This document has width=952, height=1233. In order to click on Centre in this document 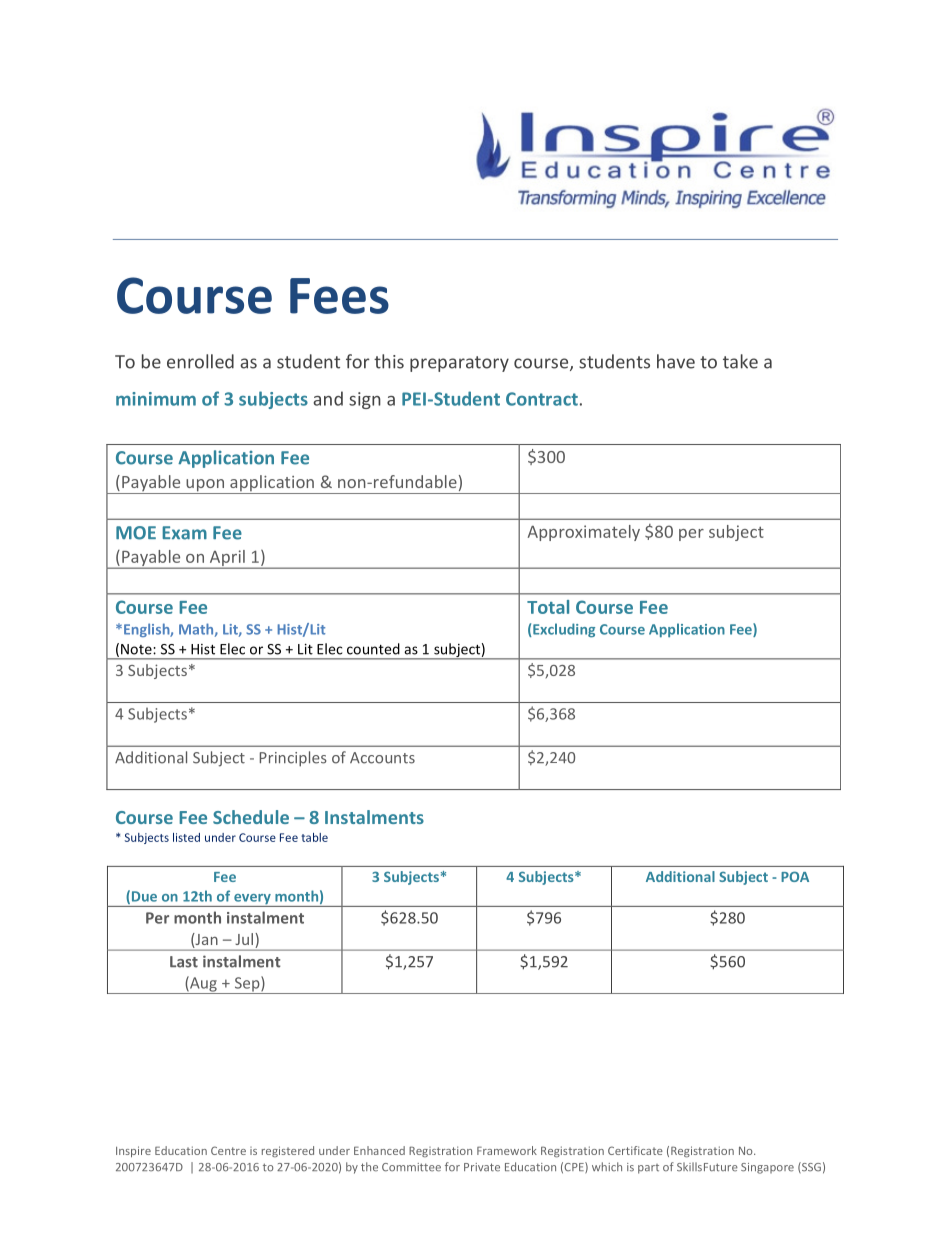, I will do `click(228, 1150)`.
